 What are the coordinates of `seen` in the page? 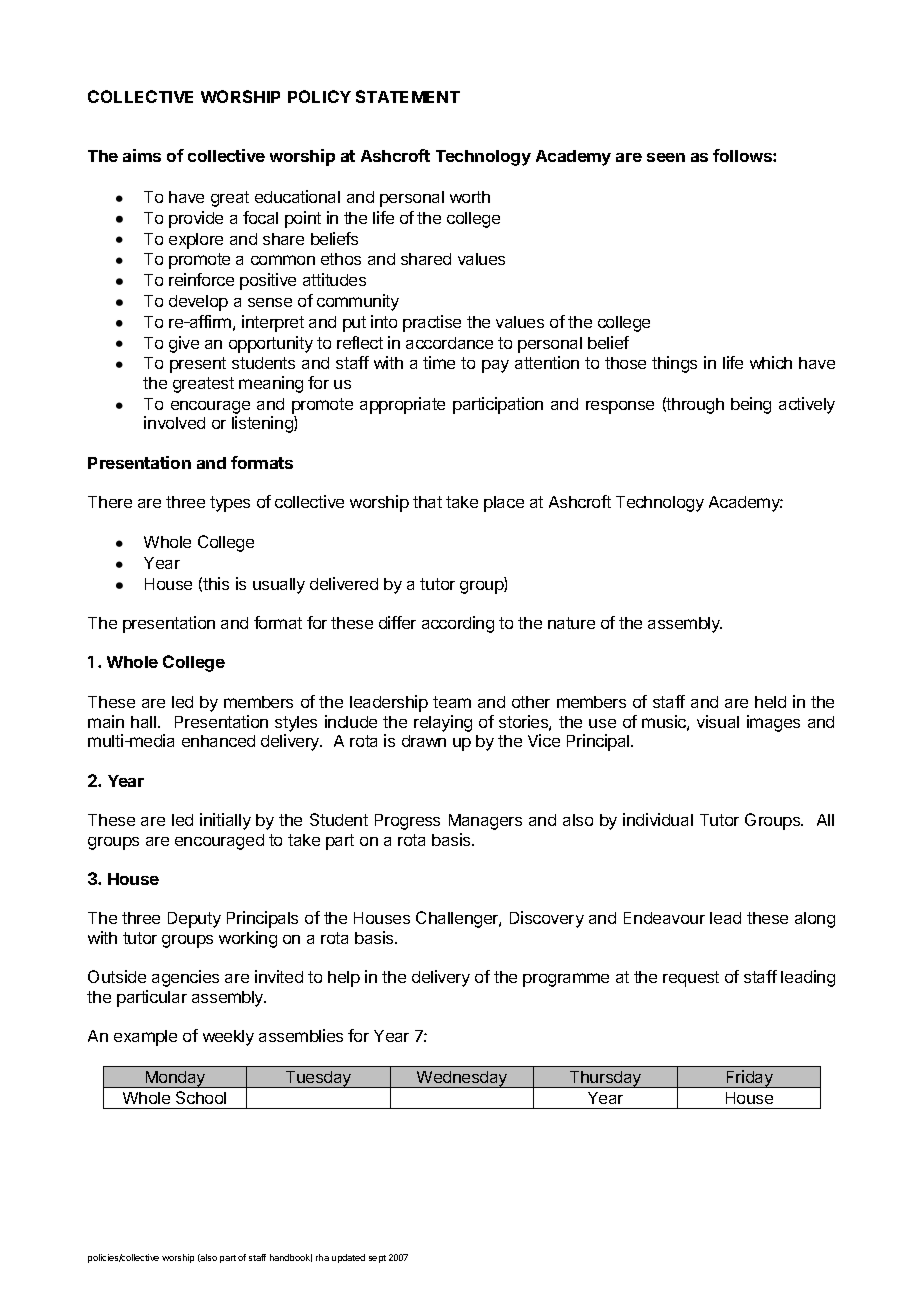 It's located at (666, 157).
